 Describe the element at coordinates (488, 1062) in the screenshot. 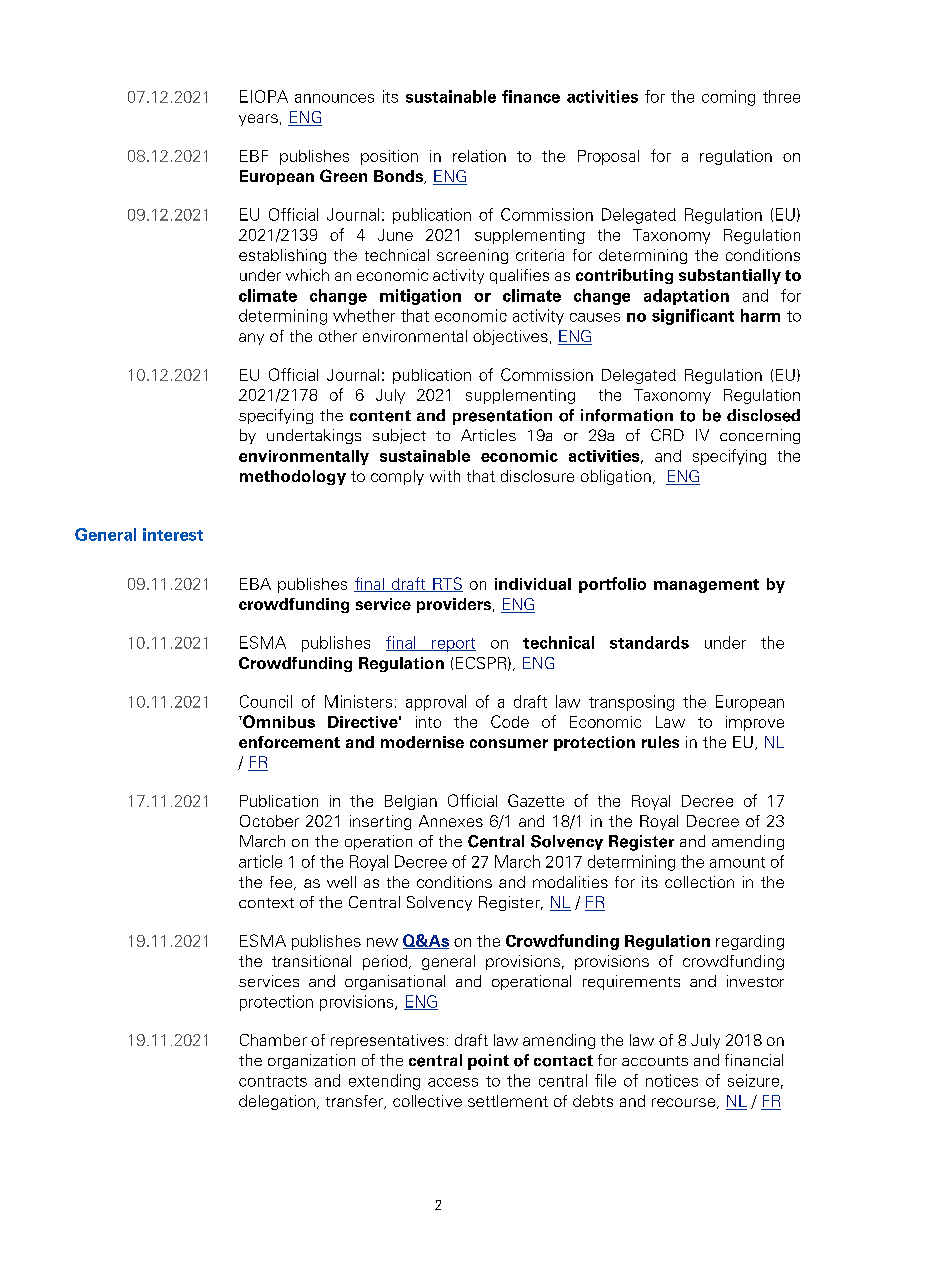

I see `point` at that location.
